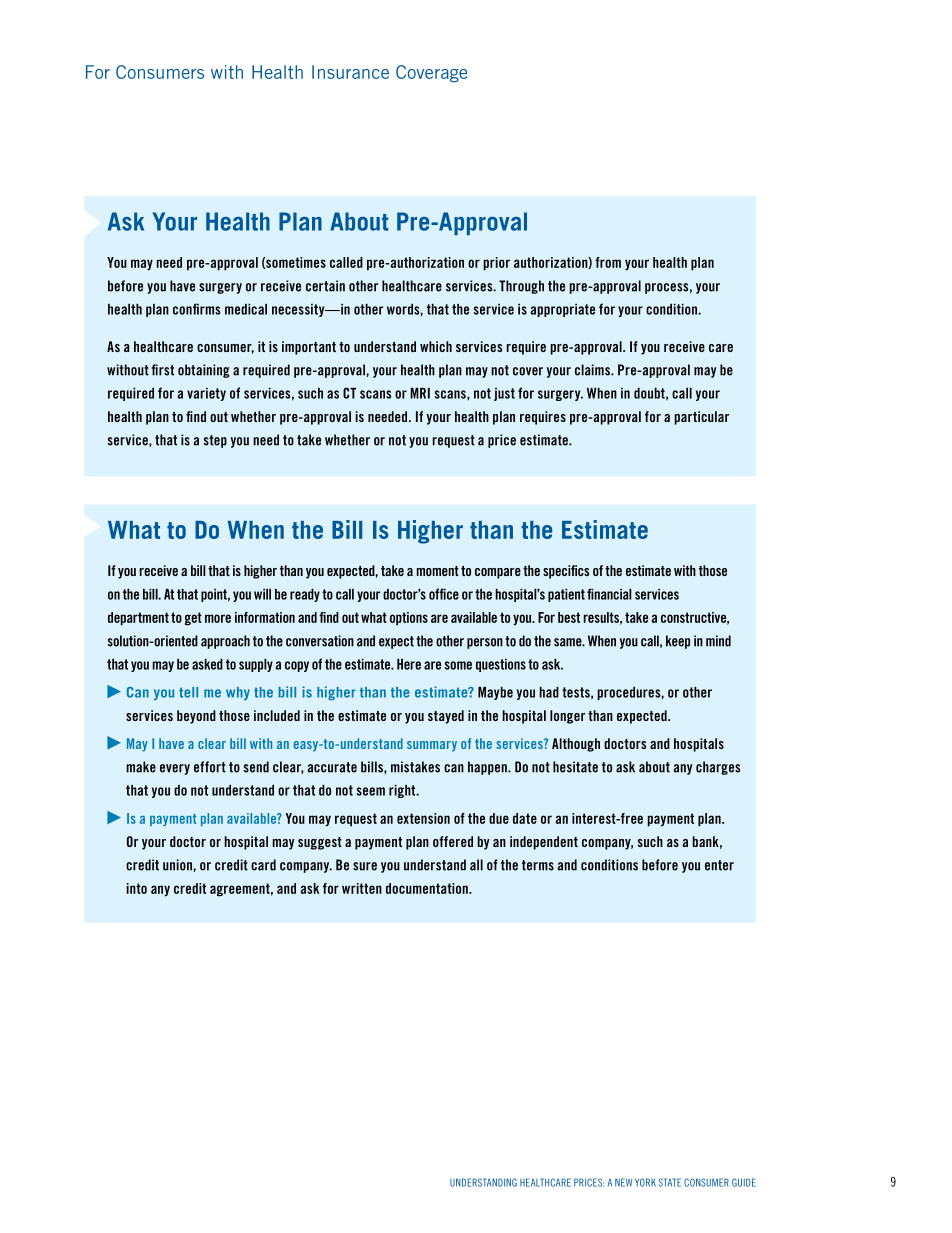  Describe the element at coordinates (670, 1182) in the screenshot. I see `STATE` at that location.
